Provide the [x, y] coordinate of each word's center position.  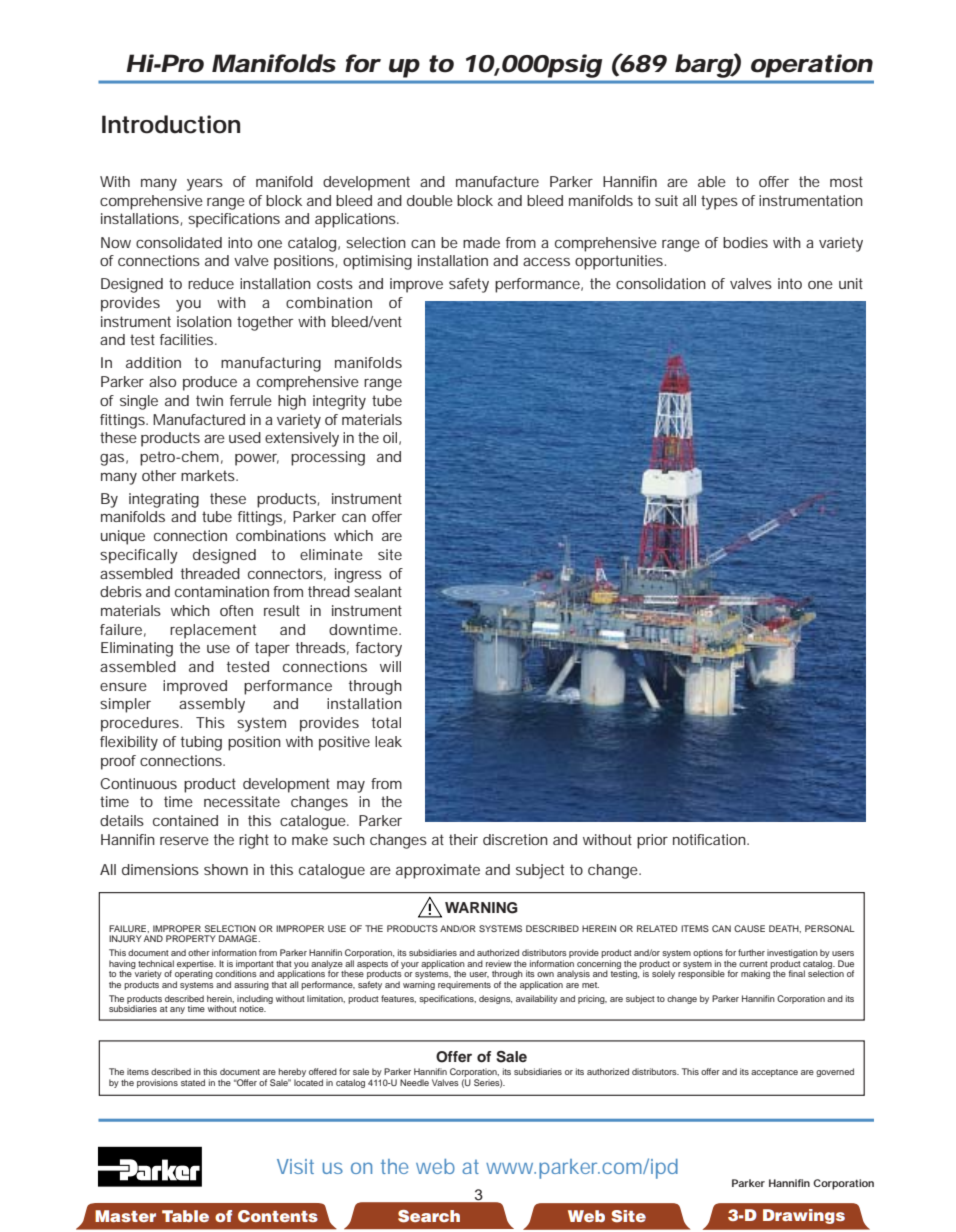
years [205, 184]
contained [185, 820]
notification [711, 839]
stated [193, 1082]
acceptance [774, 1073]
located [308, 1082]
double [430, 200]
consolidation [661, 283]
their [463, 839]
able [712, 181]
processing [328, 458]
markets [209, 475]
